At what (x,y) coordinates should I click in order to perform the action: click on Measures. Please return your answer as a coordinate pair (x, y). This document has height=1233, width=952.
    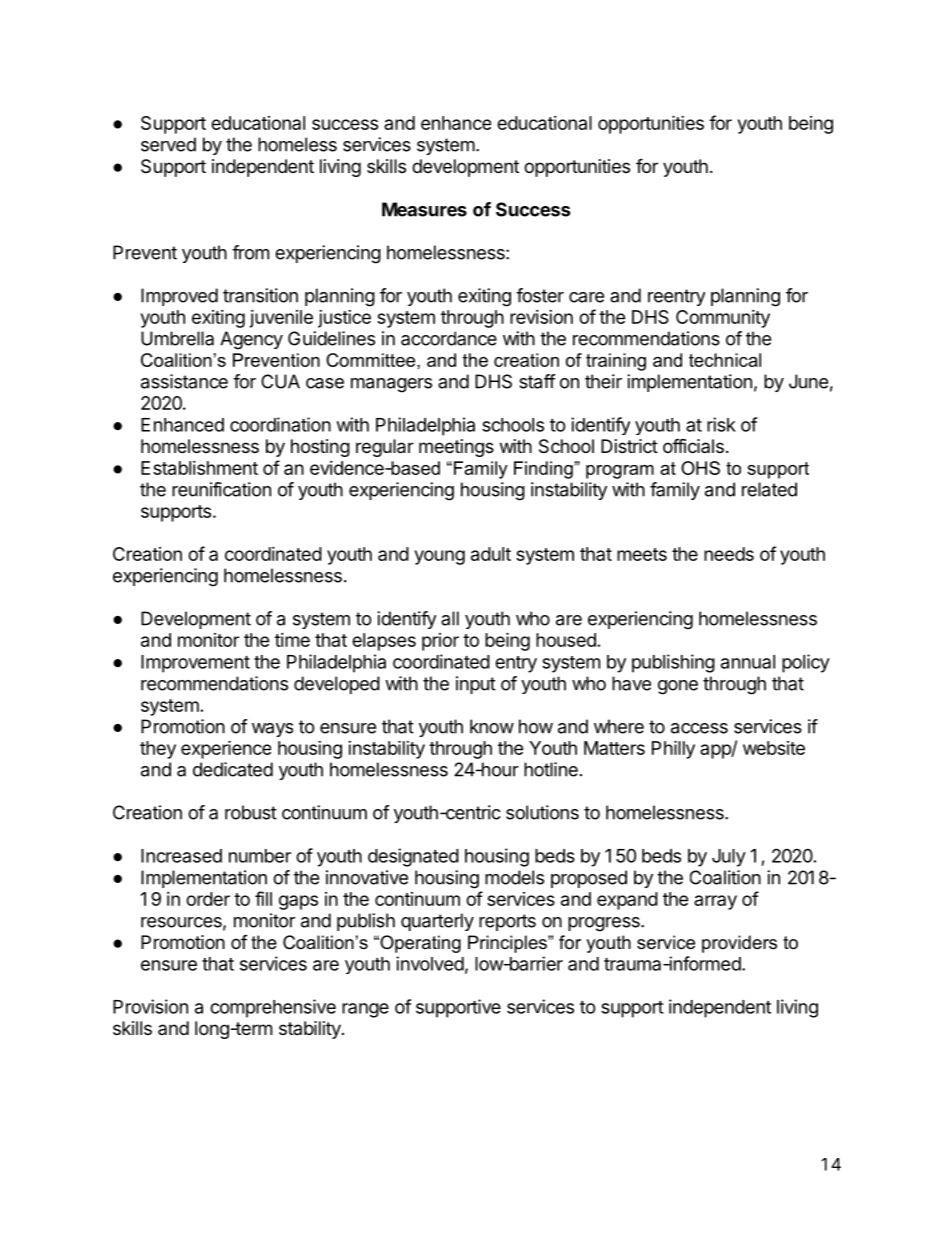
    Looking at the image, I should click on (424, 209).
